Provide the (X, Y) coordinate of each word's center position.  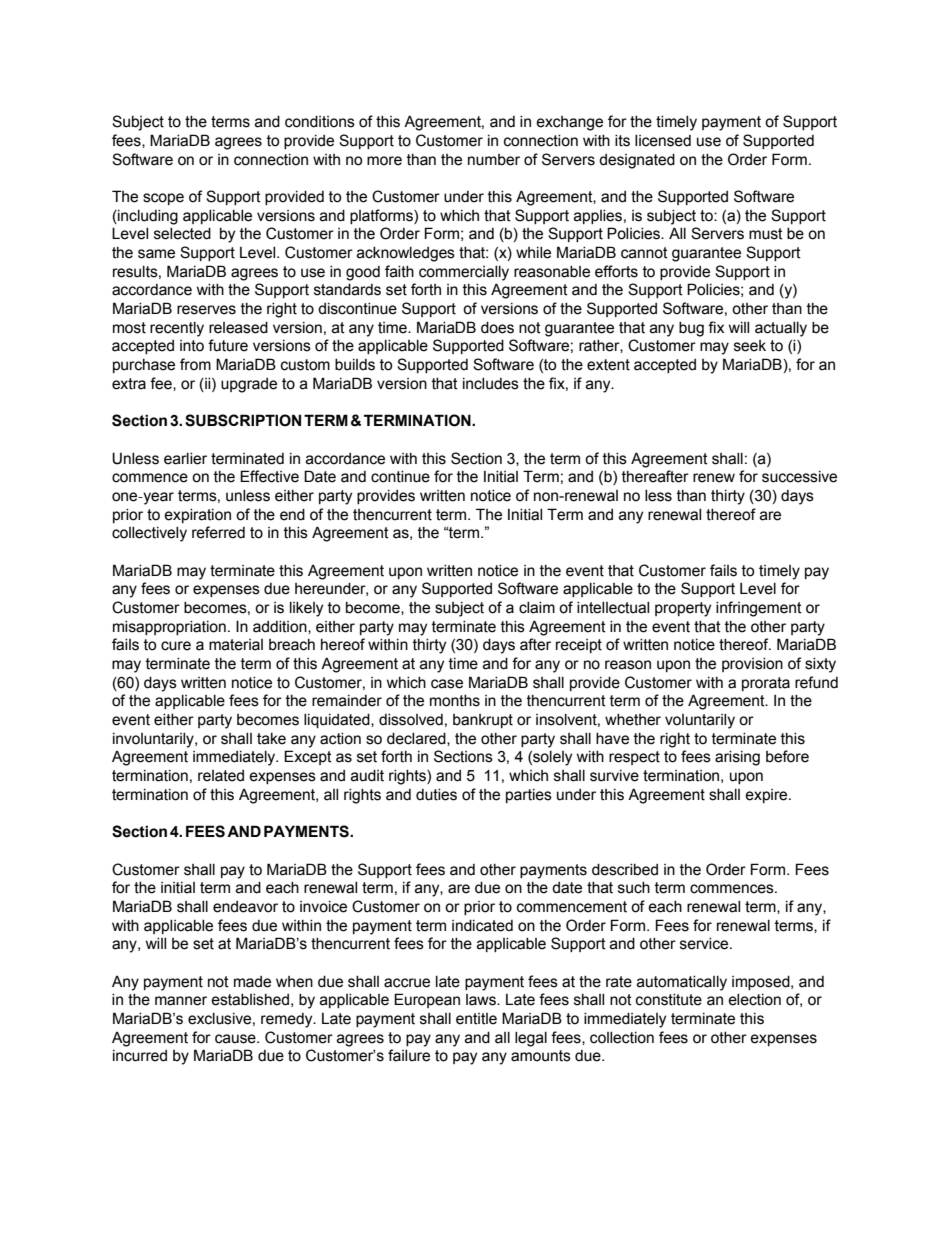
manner (181, 1001)
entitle (476, 1019)
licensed (663, 141)
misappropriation (169, 628)
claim (537, 608)
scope (163, 199)
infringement (759, 609)
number (494, 160)
